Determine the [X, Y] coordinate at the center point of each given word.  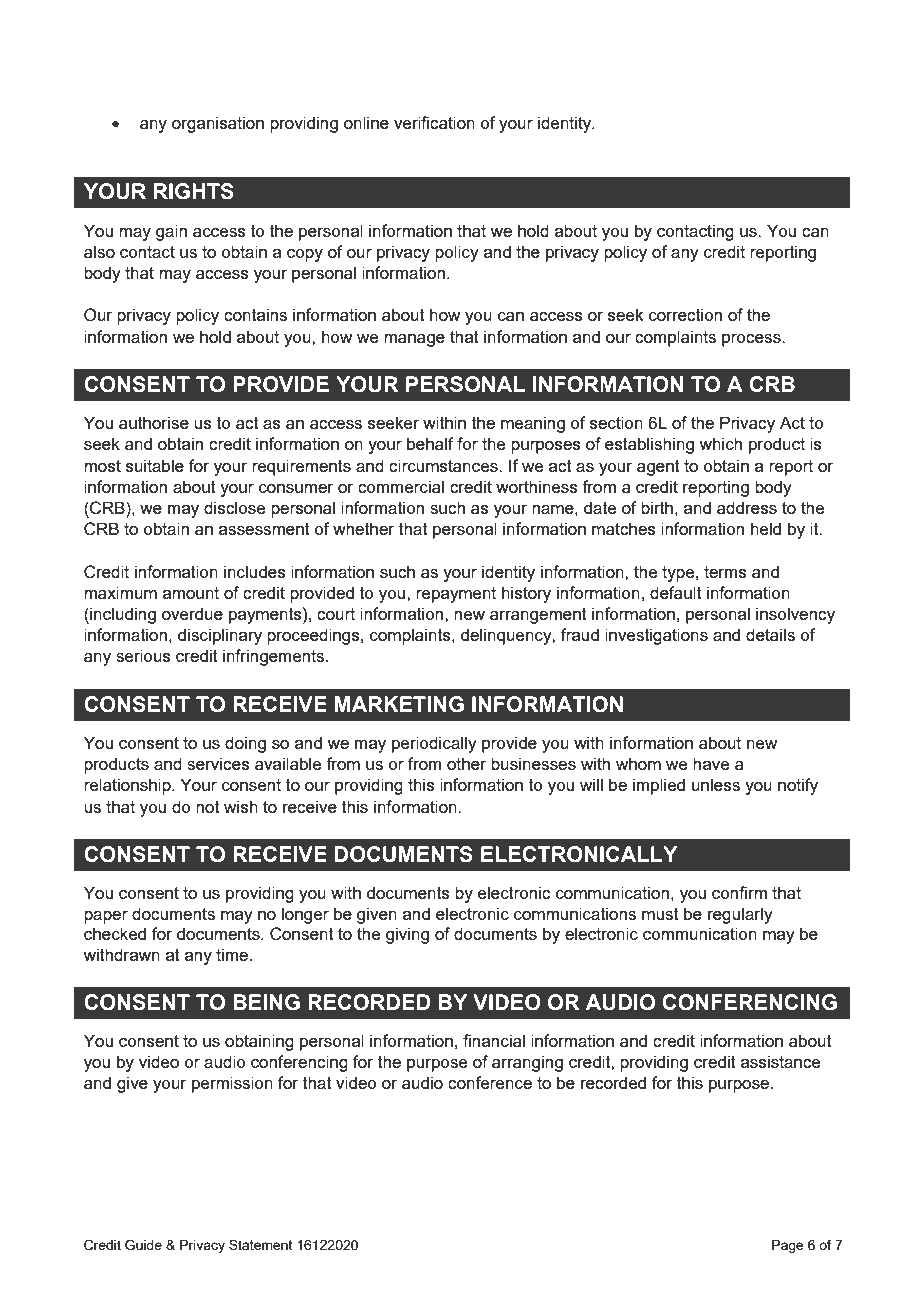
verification [434, 122]
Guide [143, 1245]
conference [490, 1082]
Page [788, 1246]
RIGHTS [194, 191]
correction [685, 314]
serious [143, 655]
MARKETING [399, 704]
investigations [656, 636]
